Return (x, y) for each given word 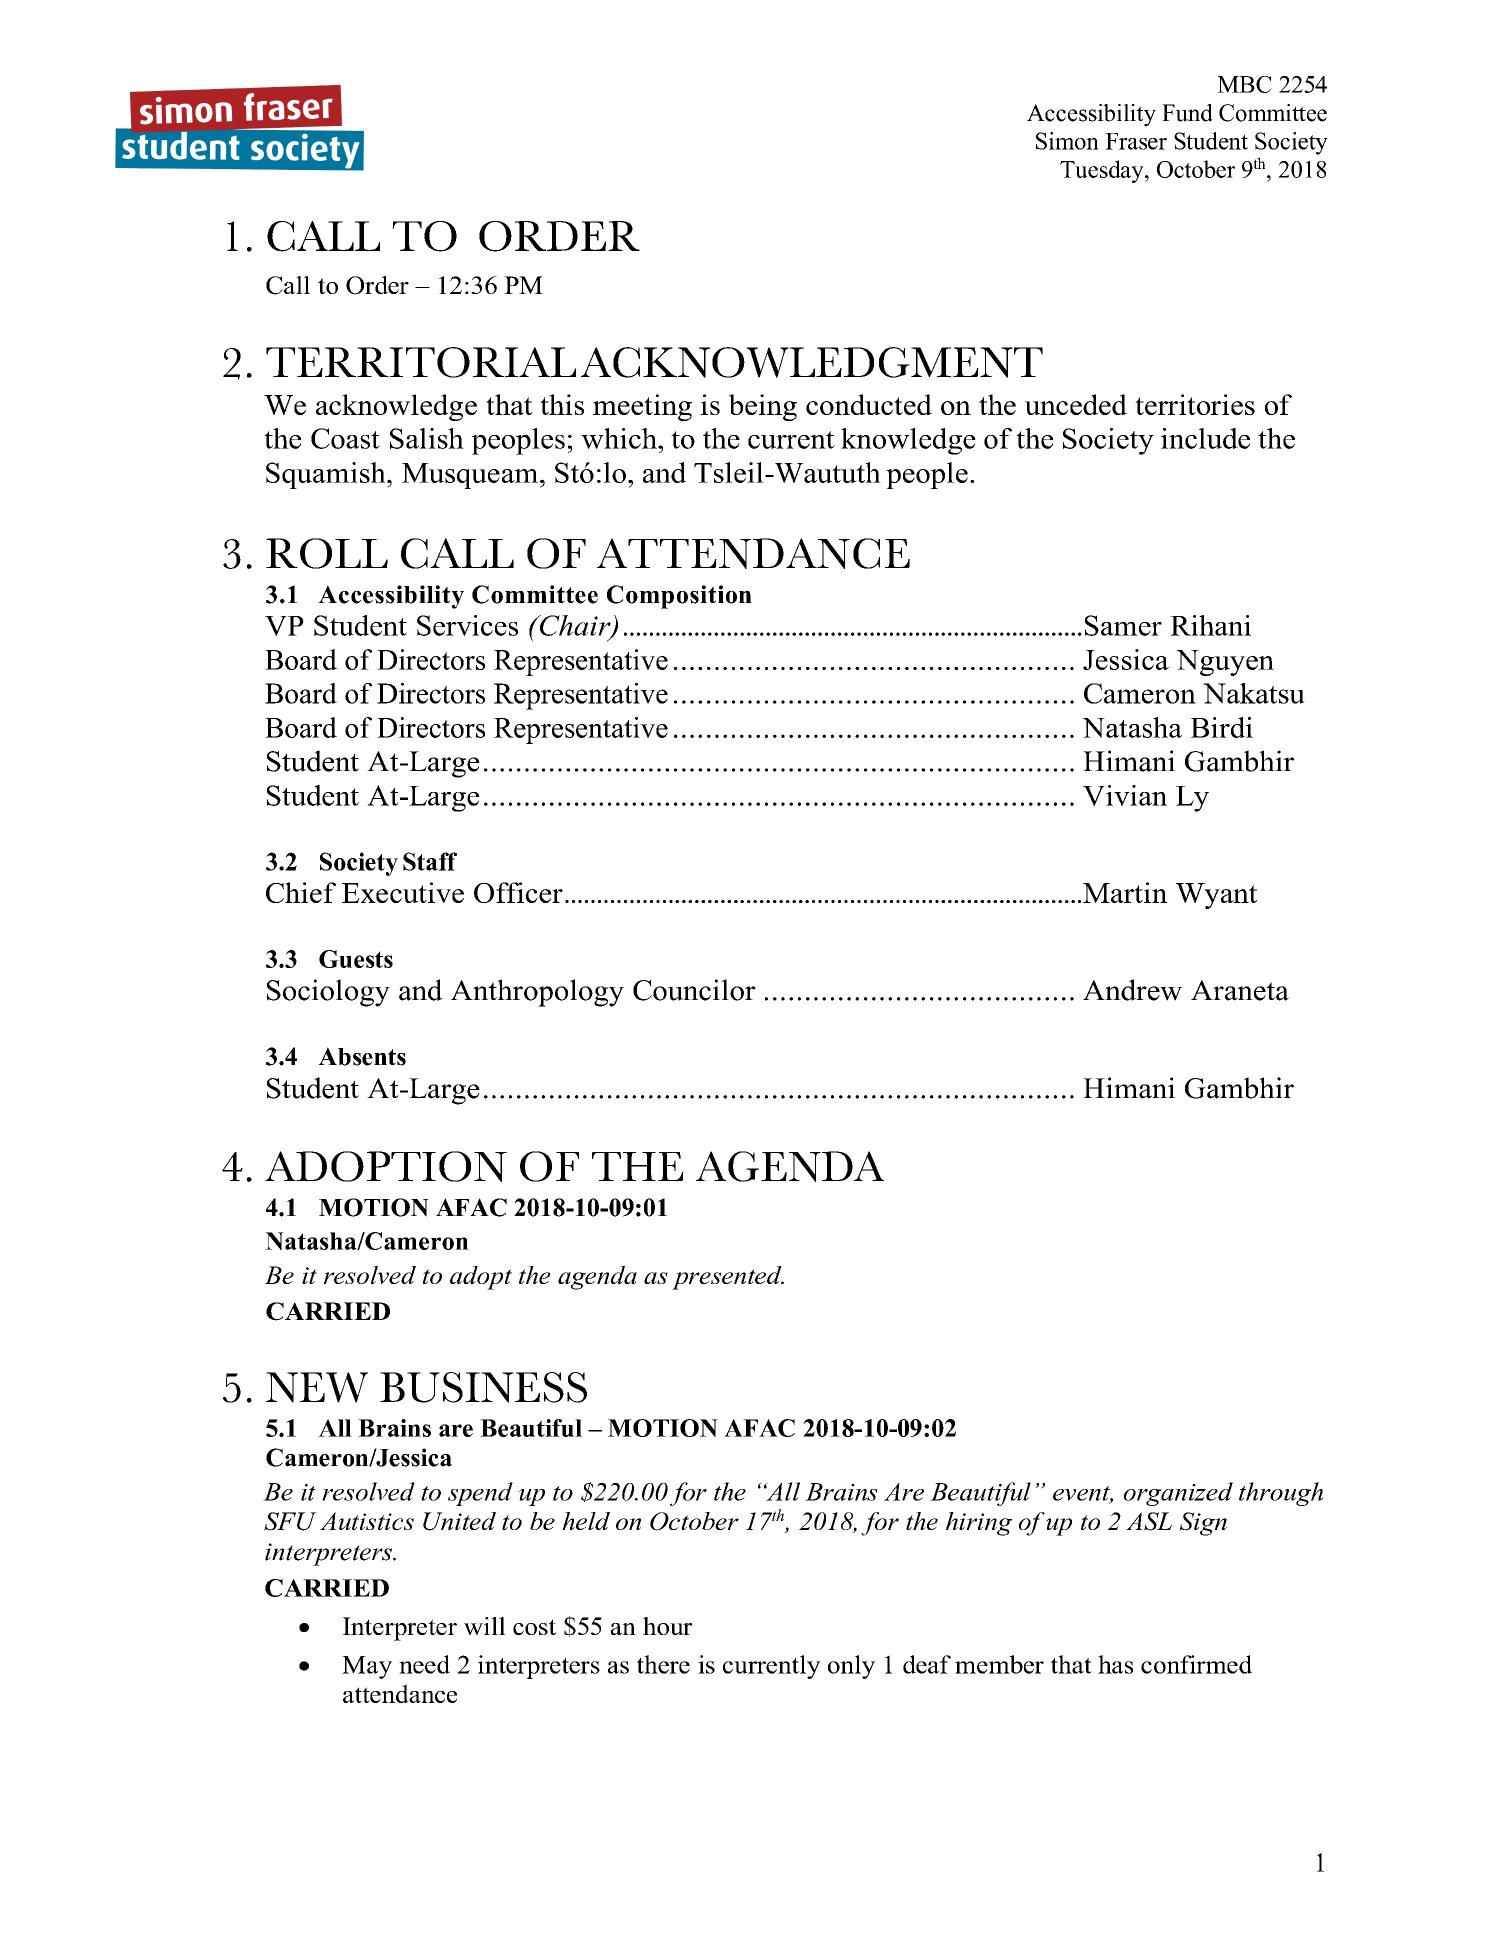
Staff (430, 861)
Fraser (1136, 141)
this (562, 404)
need (424, 1664)
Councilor (694, 990)
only (851, 1667)
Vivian (1125, 795)
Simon (1067, 141)
